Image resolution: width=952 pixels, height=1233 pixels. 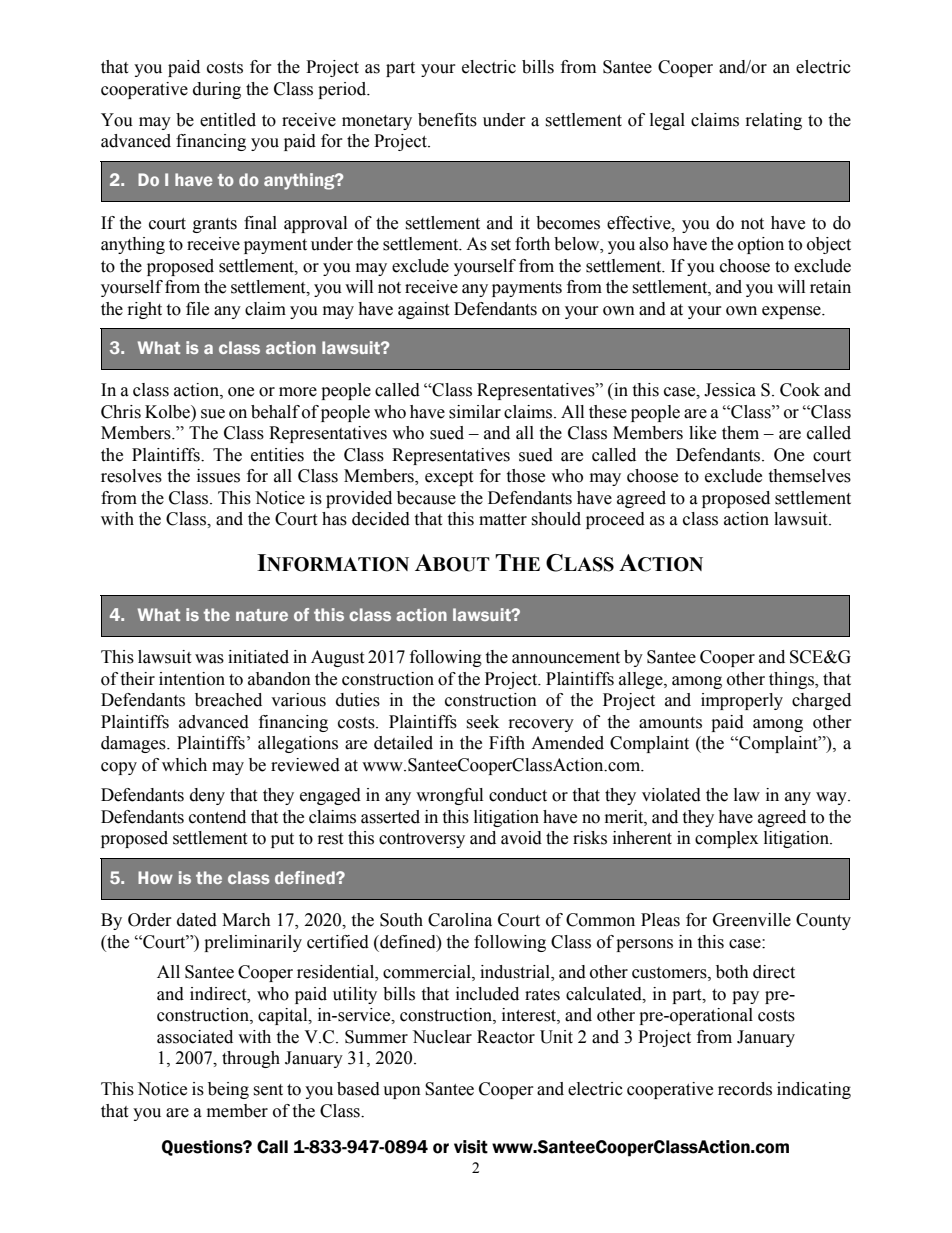 What do you see at coordinates (228, 1090) in the screenshot?
I see `being` at bounding box center [228, 1090].
